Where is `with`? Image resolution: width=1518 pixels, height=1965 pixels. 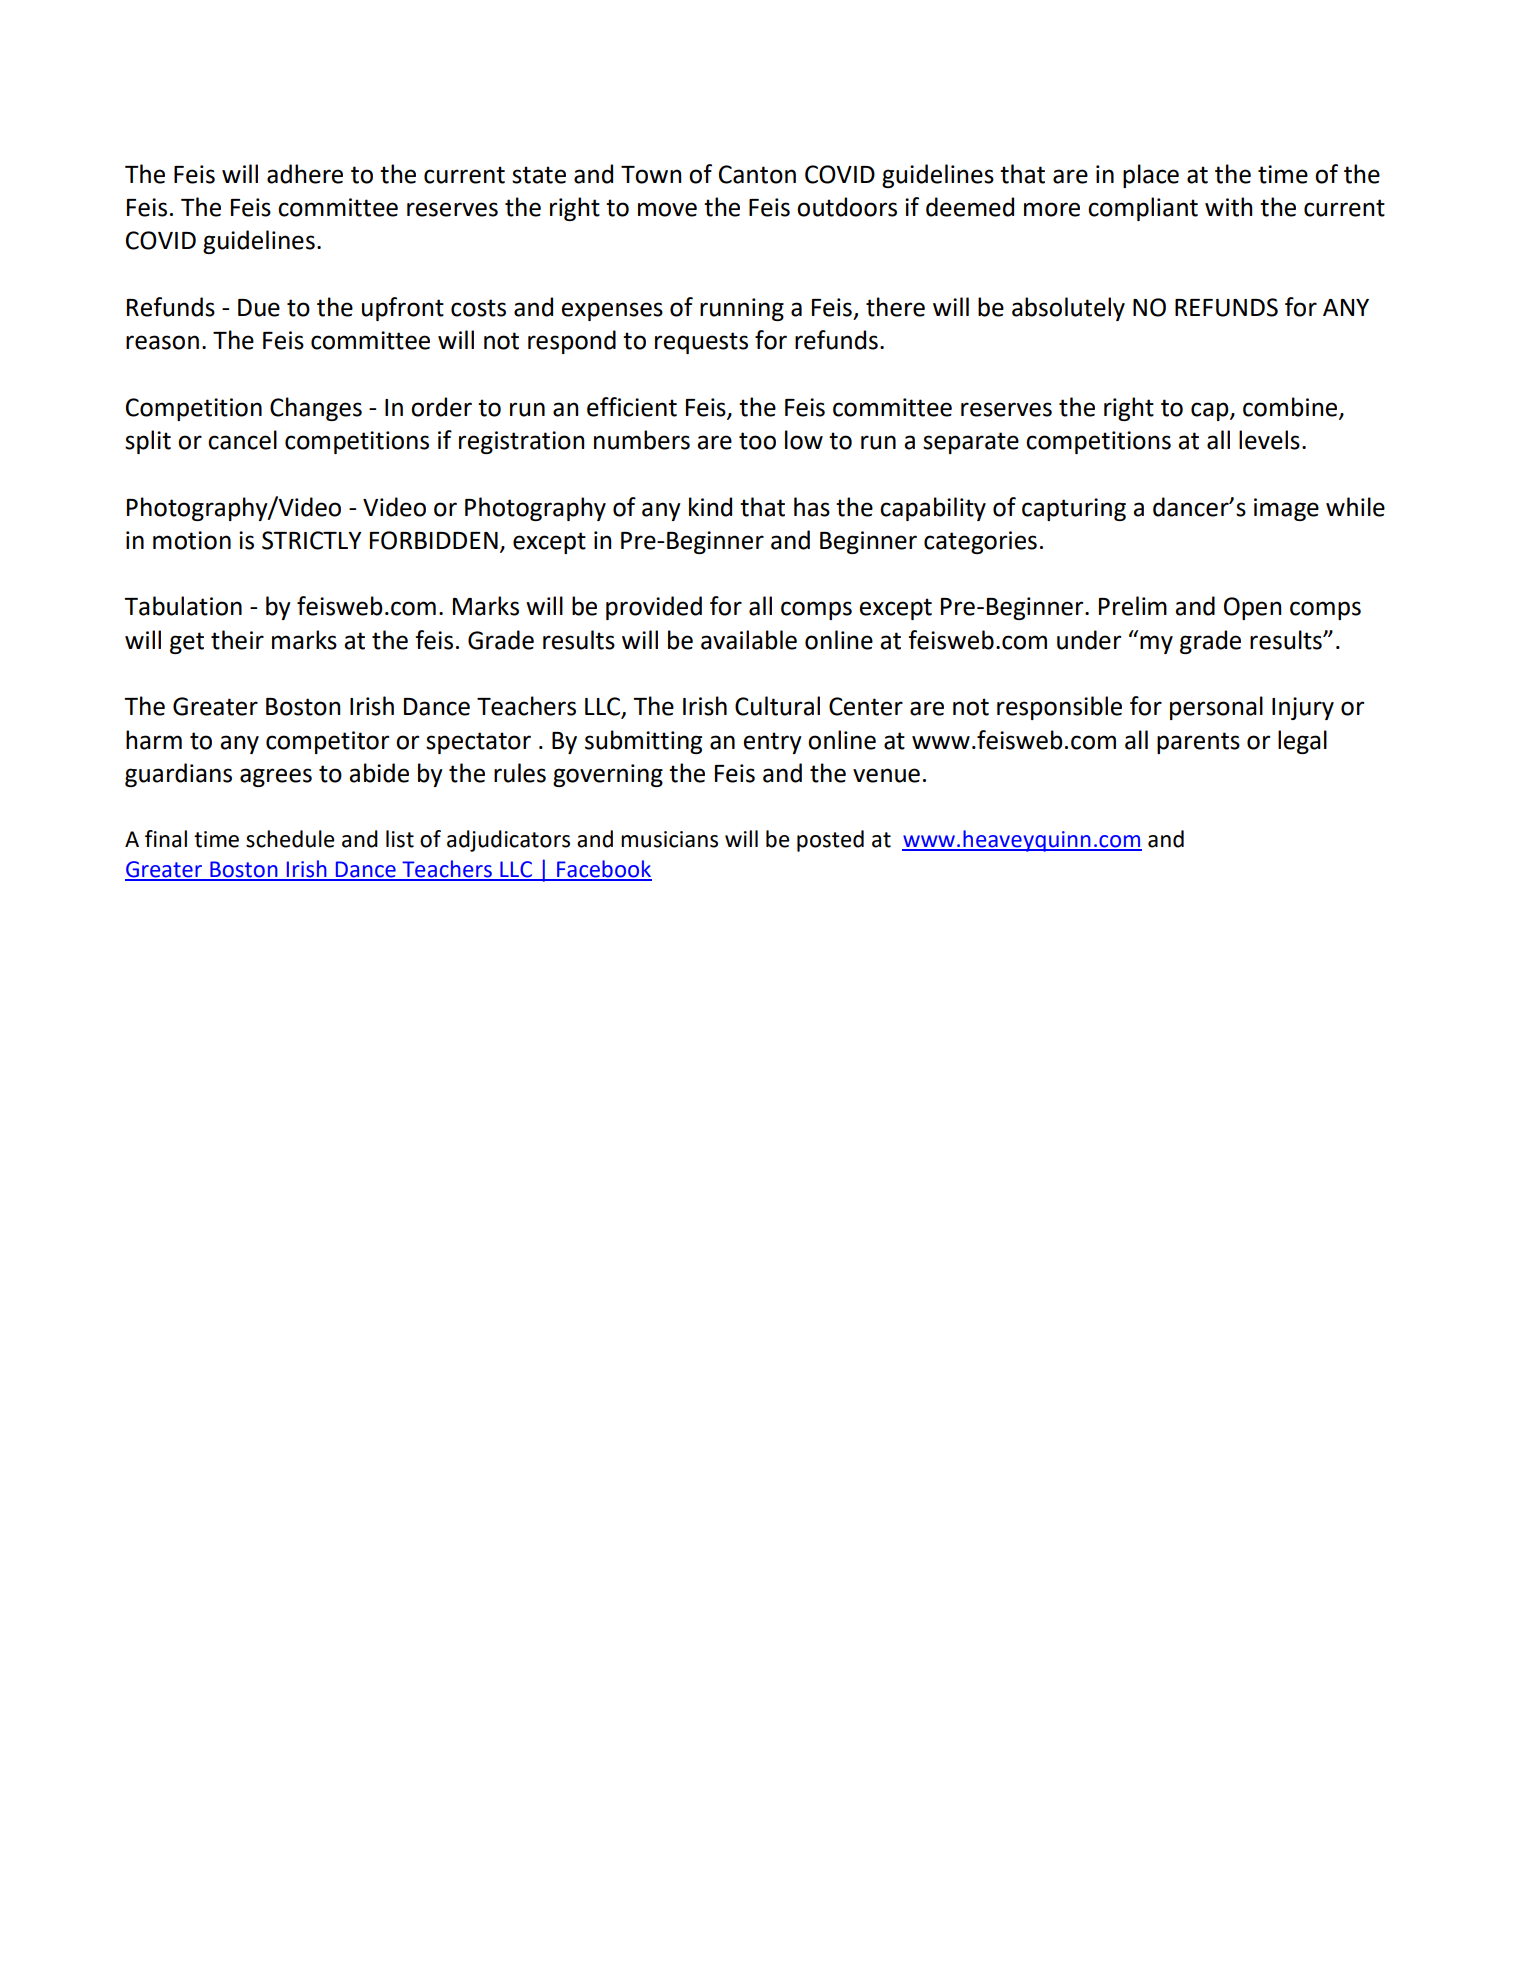 with is located at coordinates (1228, 207).
